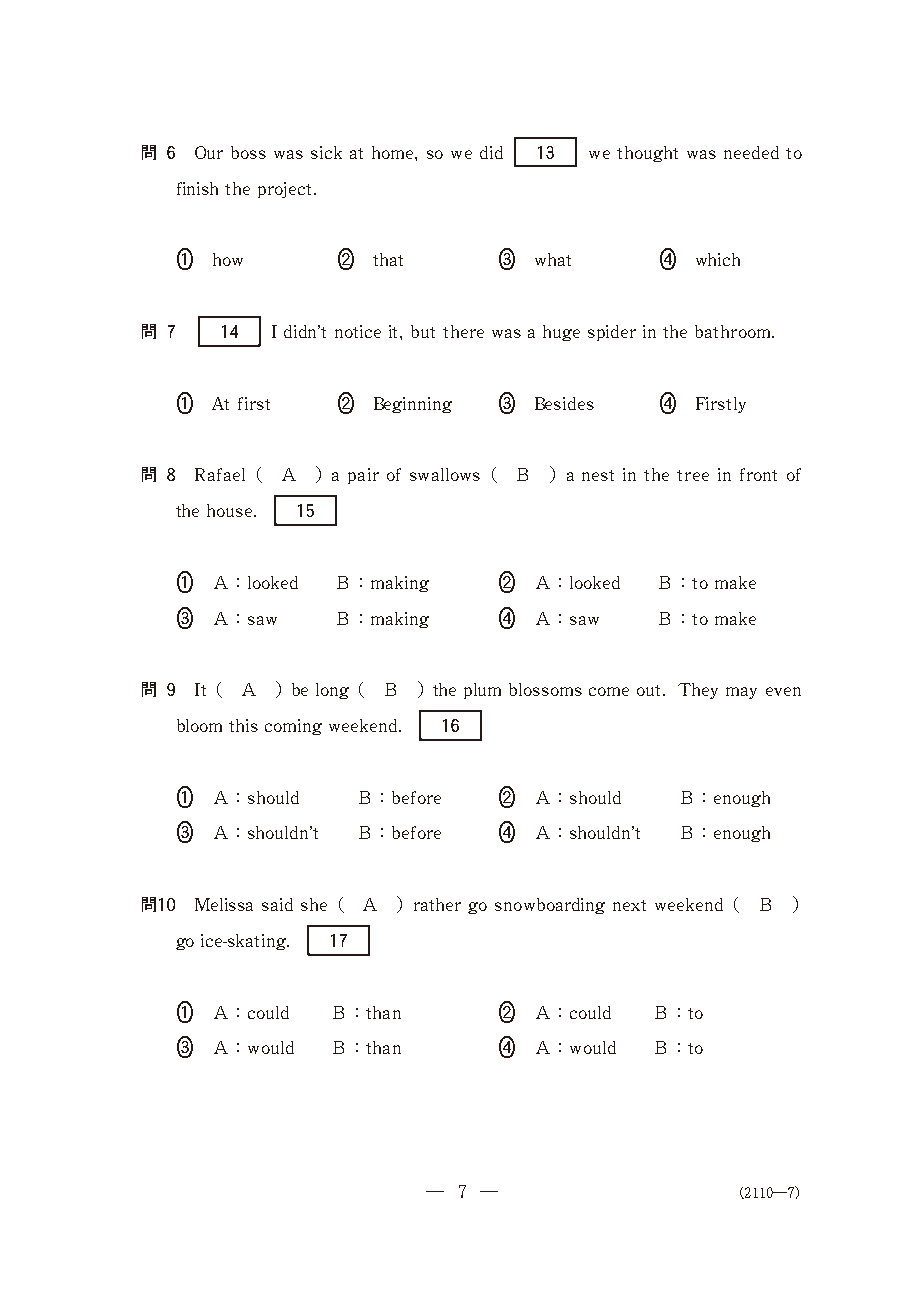  What do you see at coordinates (693, 475) in the screenshot?
I see `tree` at bounding box center [693, 475].
